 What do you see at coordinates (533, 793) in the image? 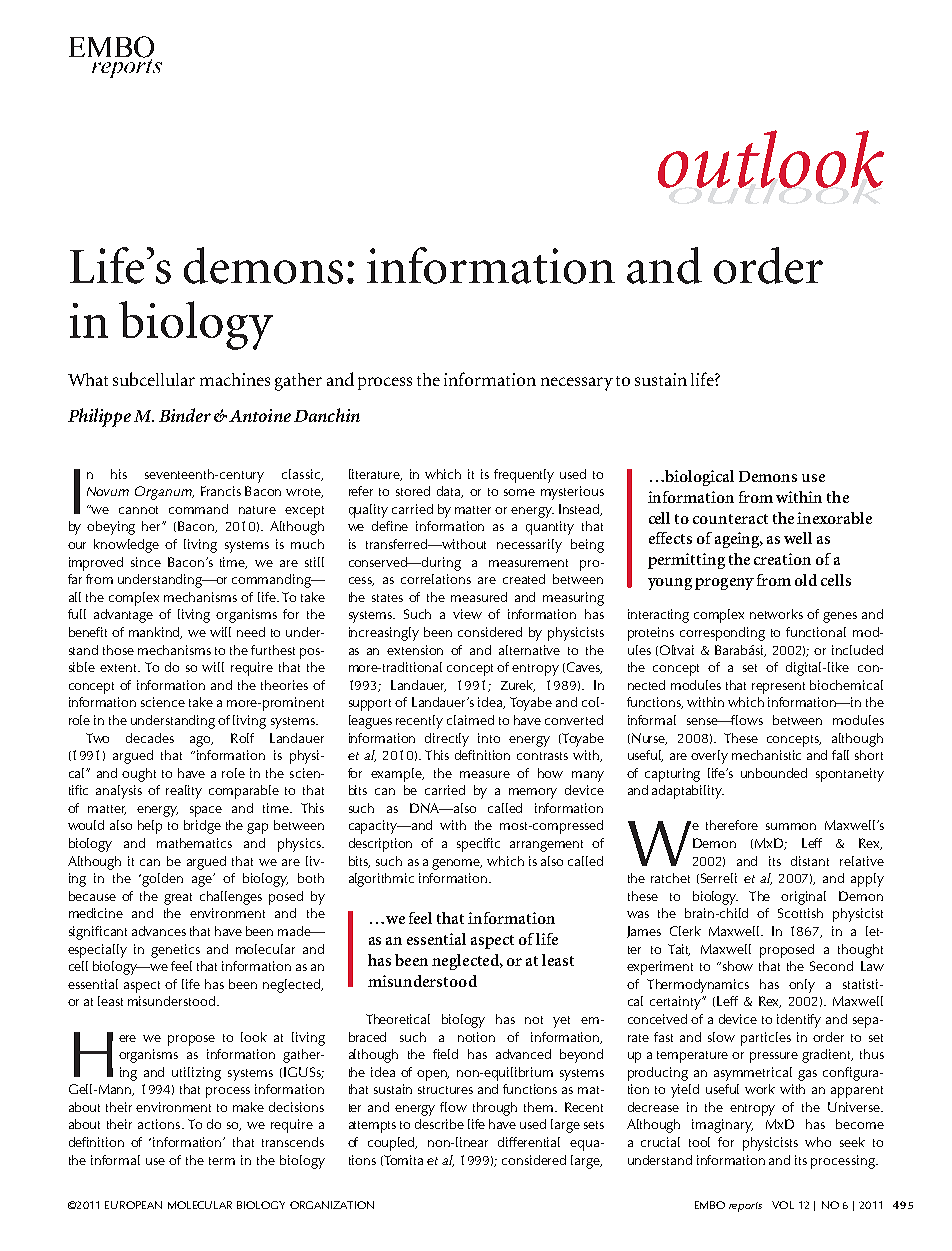
I see `memory` at bounding box center [533, 793].
